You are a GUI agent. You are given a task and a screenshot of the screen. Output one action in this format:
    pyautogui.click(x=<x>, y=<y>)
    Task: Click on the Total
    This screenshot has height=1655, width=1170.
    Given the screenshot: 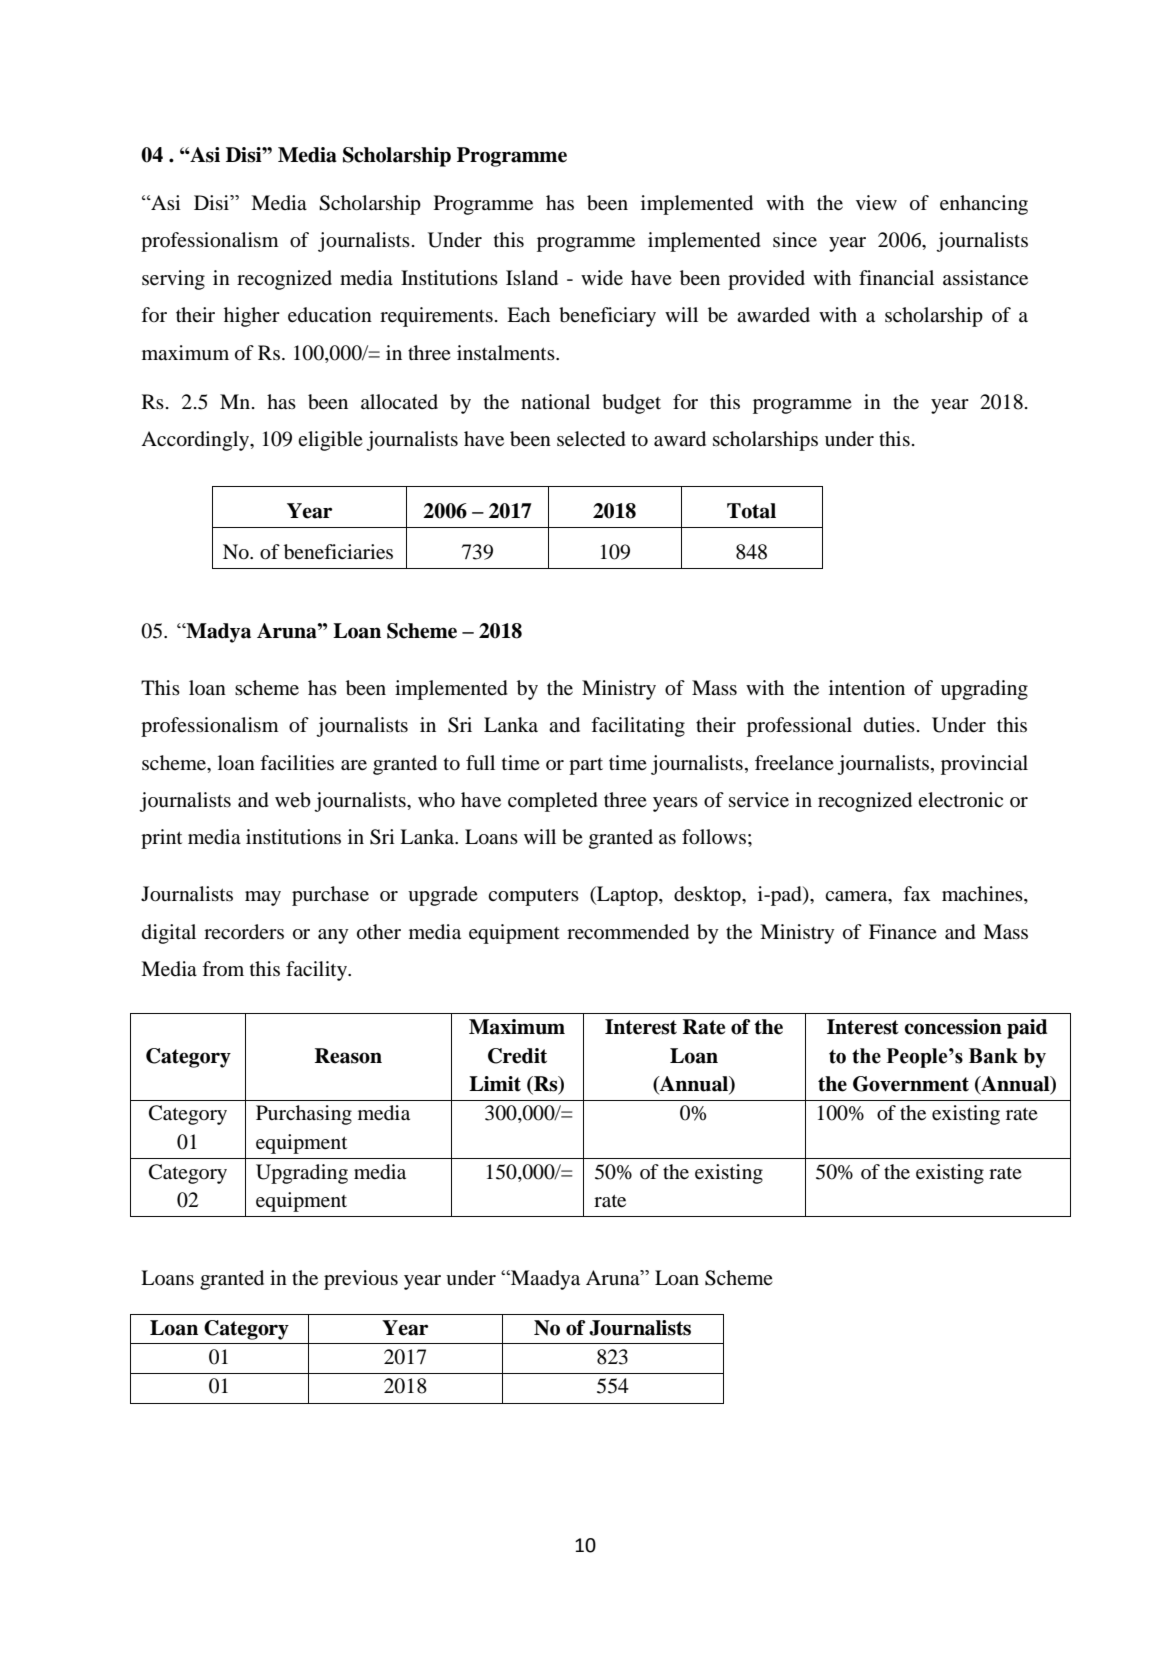 What is the action you would take?
    pyautogui.click(x=751, y=511)
